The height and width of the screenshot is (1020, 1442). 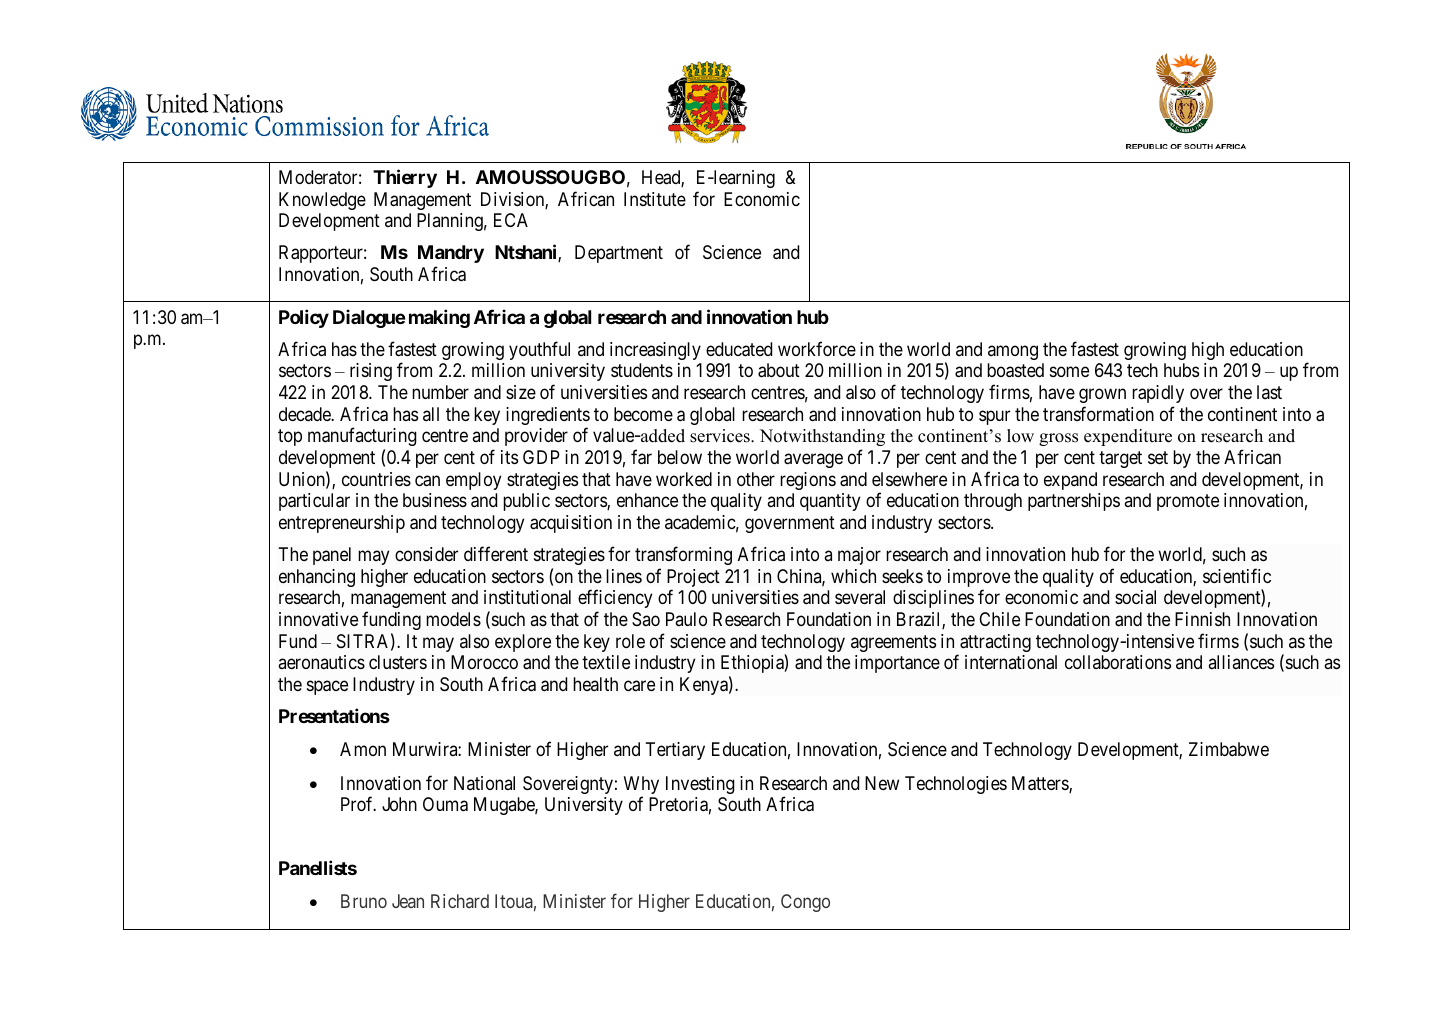 I want to click on Jean, so click(x=408, y=901).
